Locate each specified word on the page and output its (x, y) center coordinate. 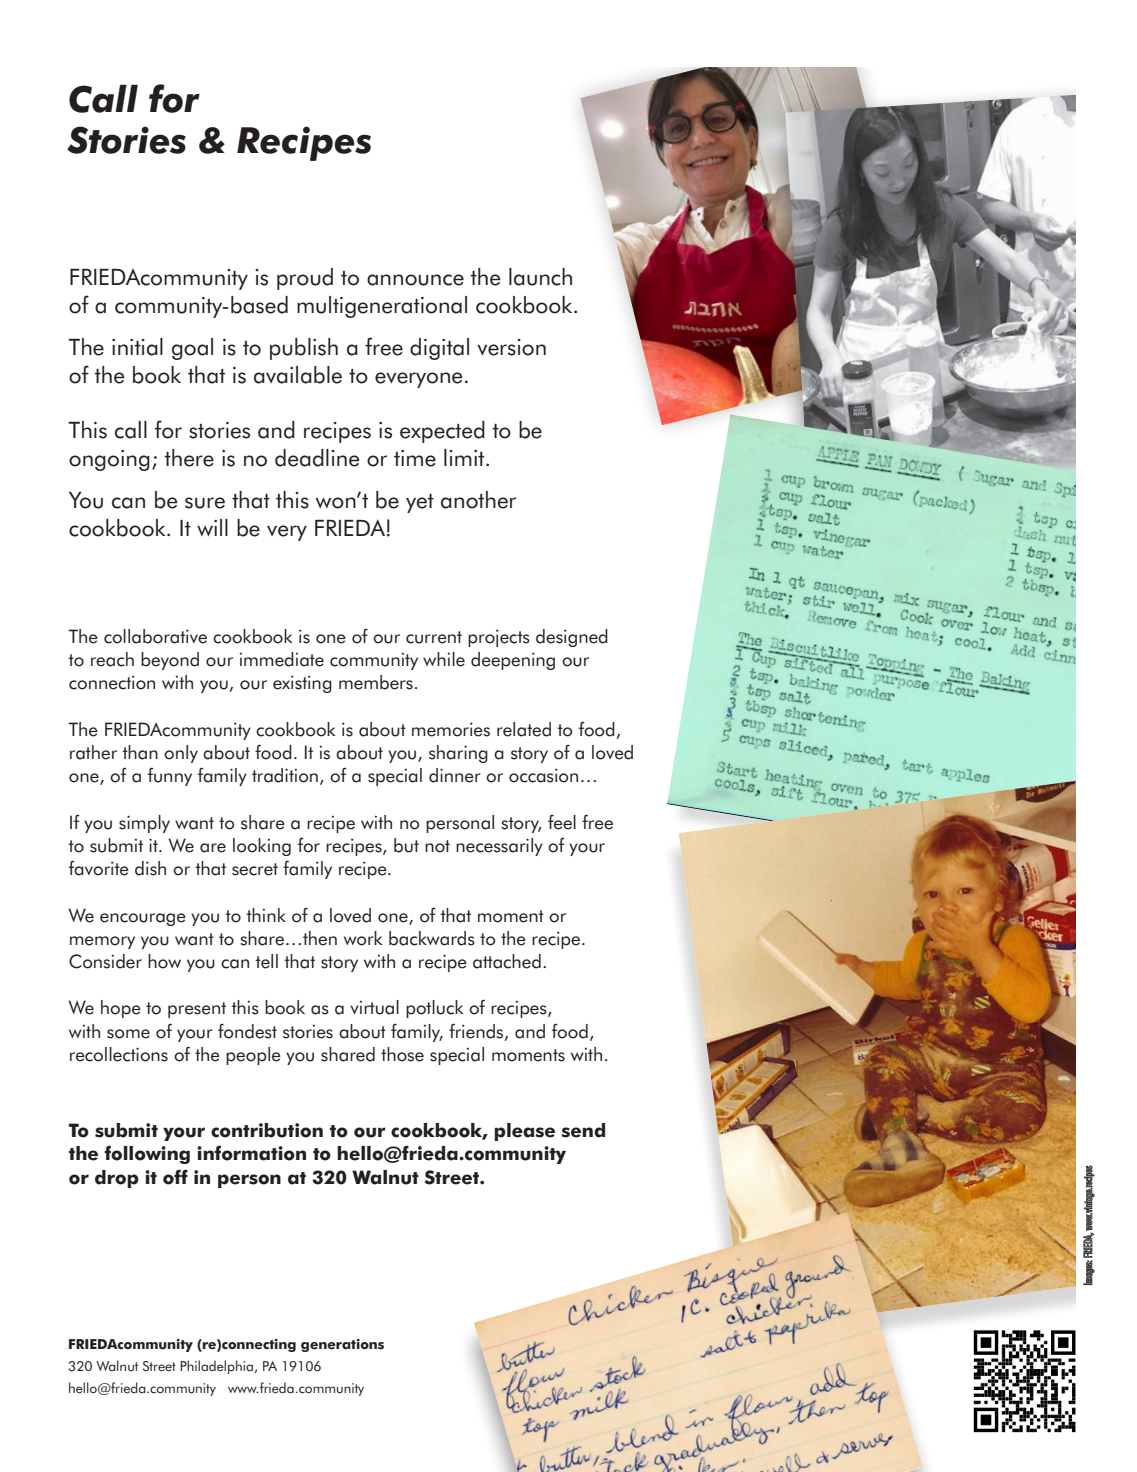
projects (499, 638)
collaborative (155, 636)
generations (342, 1345)
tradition (285, 775)
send (583, 1130)
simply (144, 824)
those (402, 1054)
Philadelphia (216, 1367)
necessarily (499, 847)
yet (420, 503)
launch (540, 277)
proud (305, 279)
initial (137, 347)
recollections (119, 1054)
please (524, 1132)
